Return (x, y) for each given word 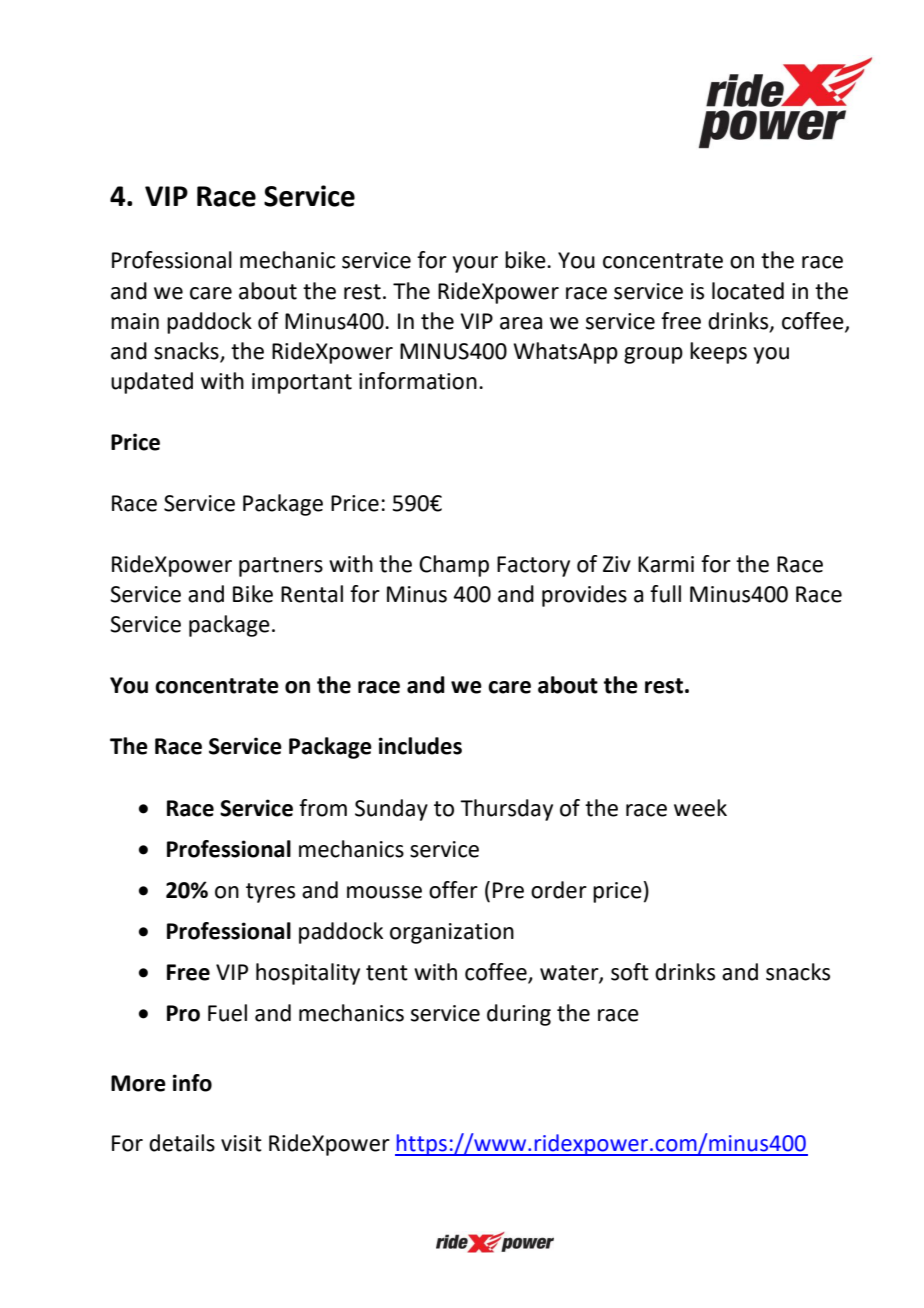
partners (281, 567)
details (182, 1143)
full (665, 594)
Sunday (391, 810)
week (700, 808)
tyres (270, 893)
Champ (454, 566)
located (748, 291)
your (475, 264)
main (135, 321)
